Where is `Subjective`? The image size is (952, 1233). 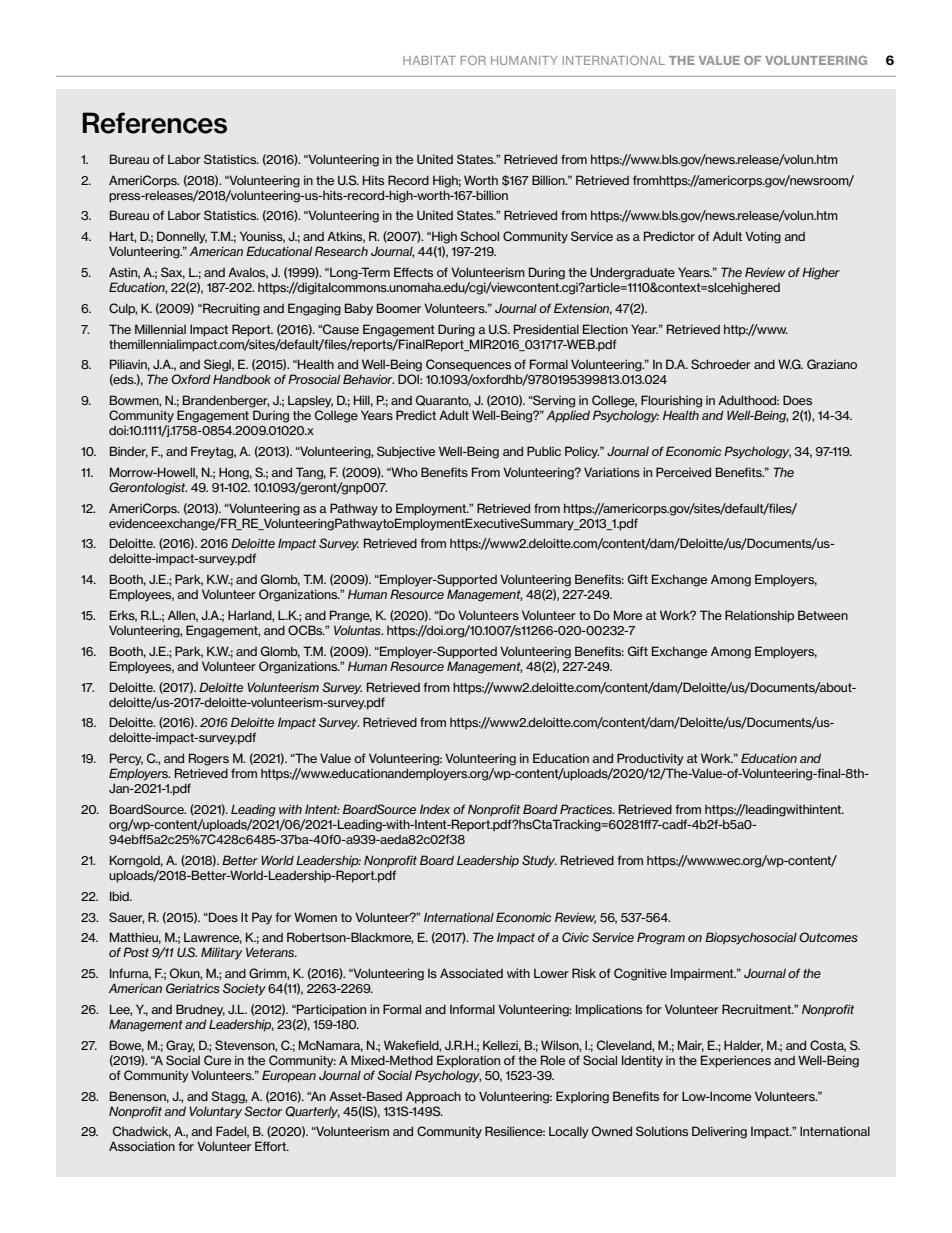 Subjective is located at coordinates (406, 452).
